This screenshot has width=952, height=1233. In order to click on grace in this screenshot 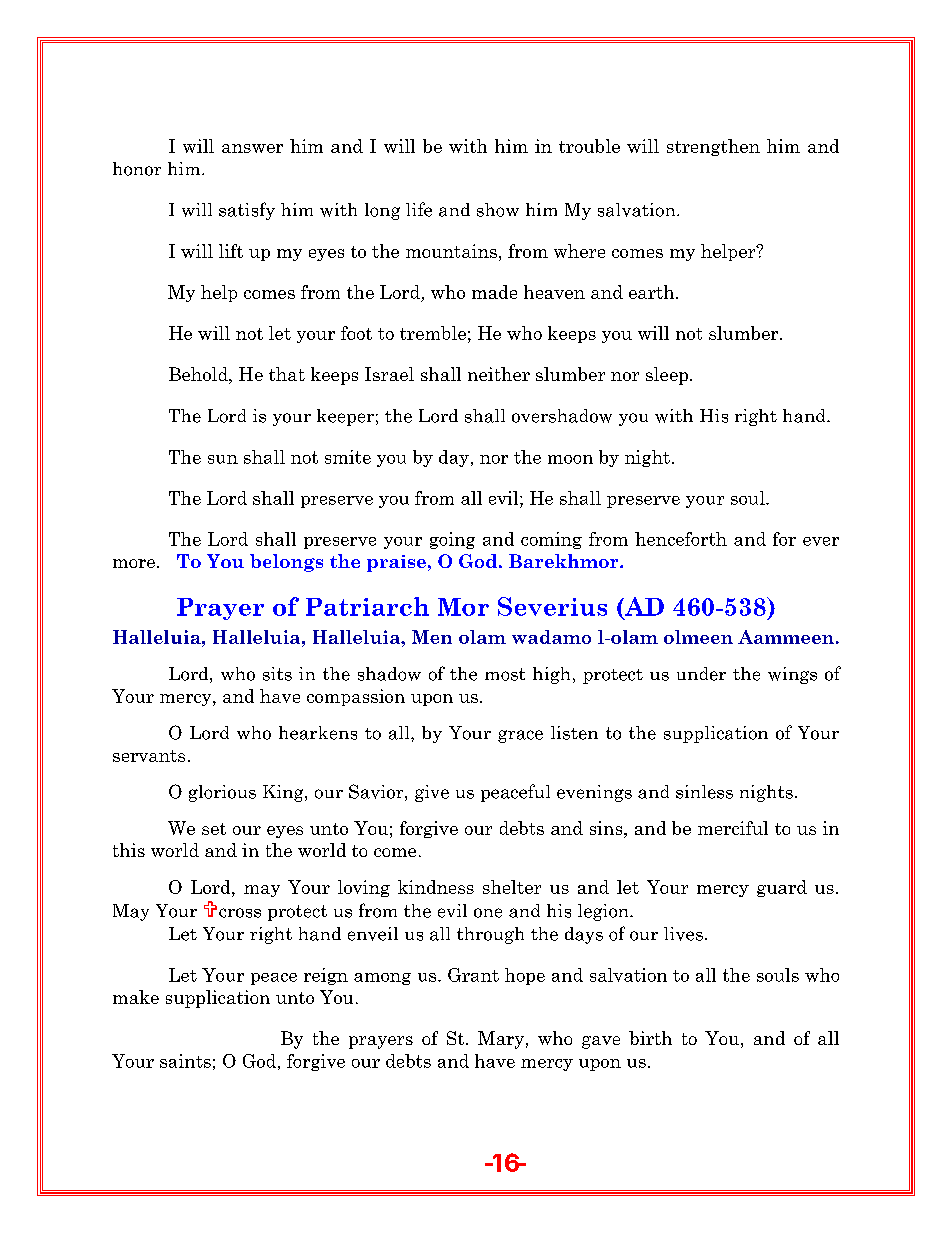, I will do `click(520, 736)`.
